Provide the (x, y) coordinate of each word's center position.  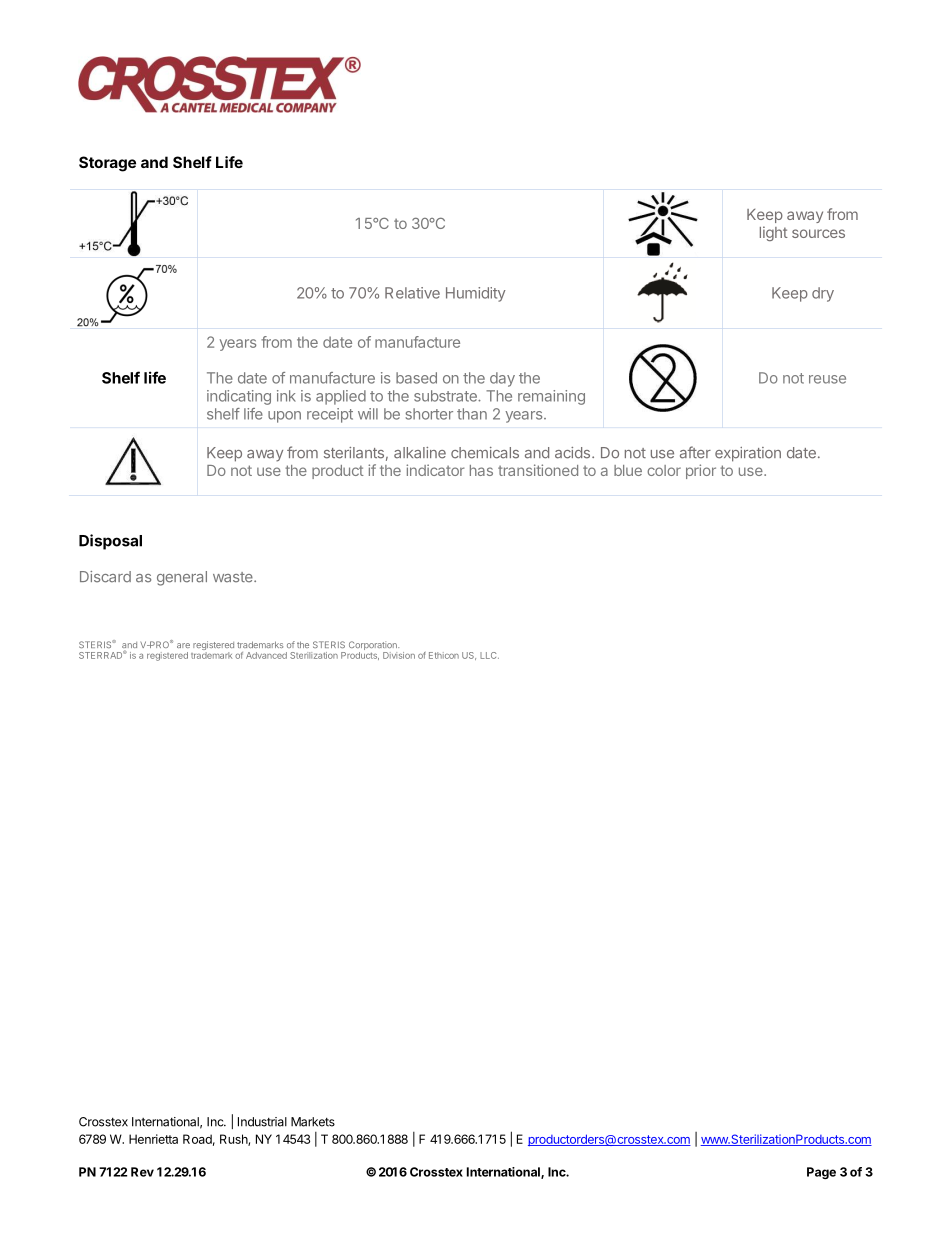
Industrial (262, 1122)
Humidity (476, 294)
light (774, 233)
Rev (142, 1172)
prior (701, 471)
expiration (748, 454)
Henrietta (153, 1139)
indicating (239, 397)
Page (821, 1173)
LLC (489, 655)
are (183, 645)
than (472, 414)
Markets (313, 1122)
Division (399, 655)
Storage (107, 164)
